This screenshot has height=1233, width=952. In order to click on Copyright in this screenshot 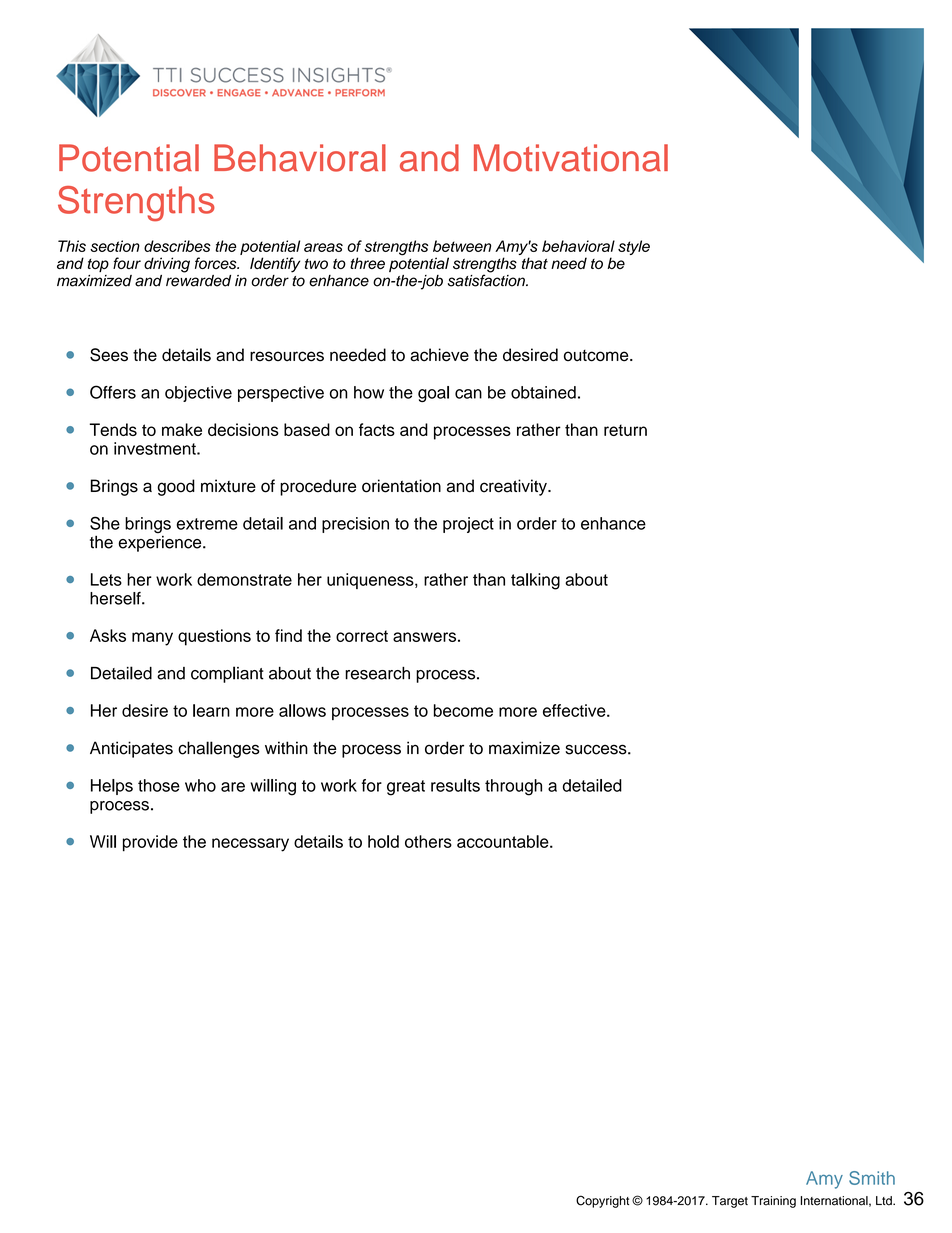, I will do `click(602, 1201)`.
